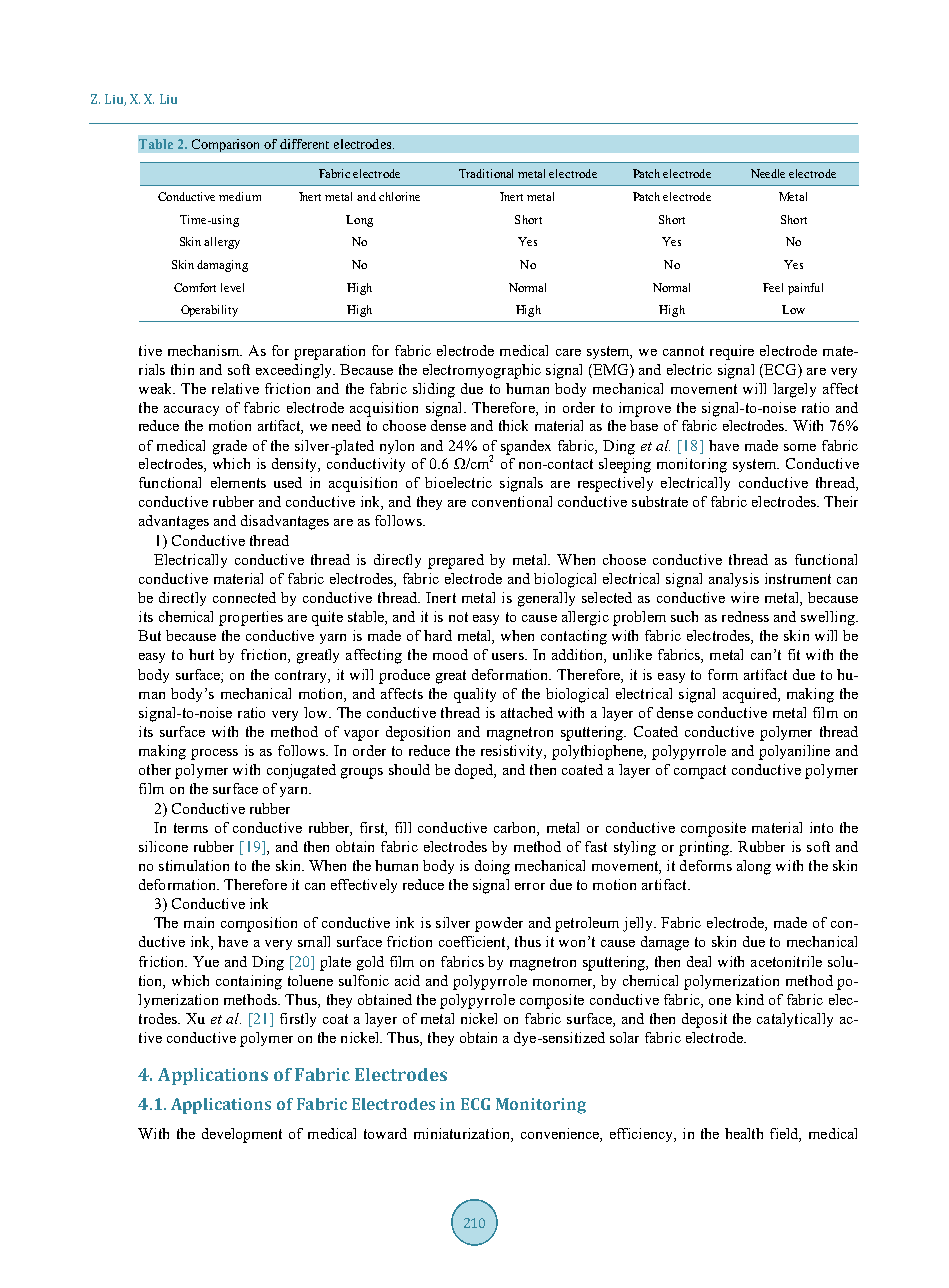 Image resolution: width=949 pixels, height=1288 pixels. What do you see at coordinates (399, 196) in the screenshot?
I see `chlorine` at bounding box center [399, 196].
